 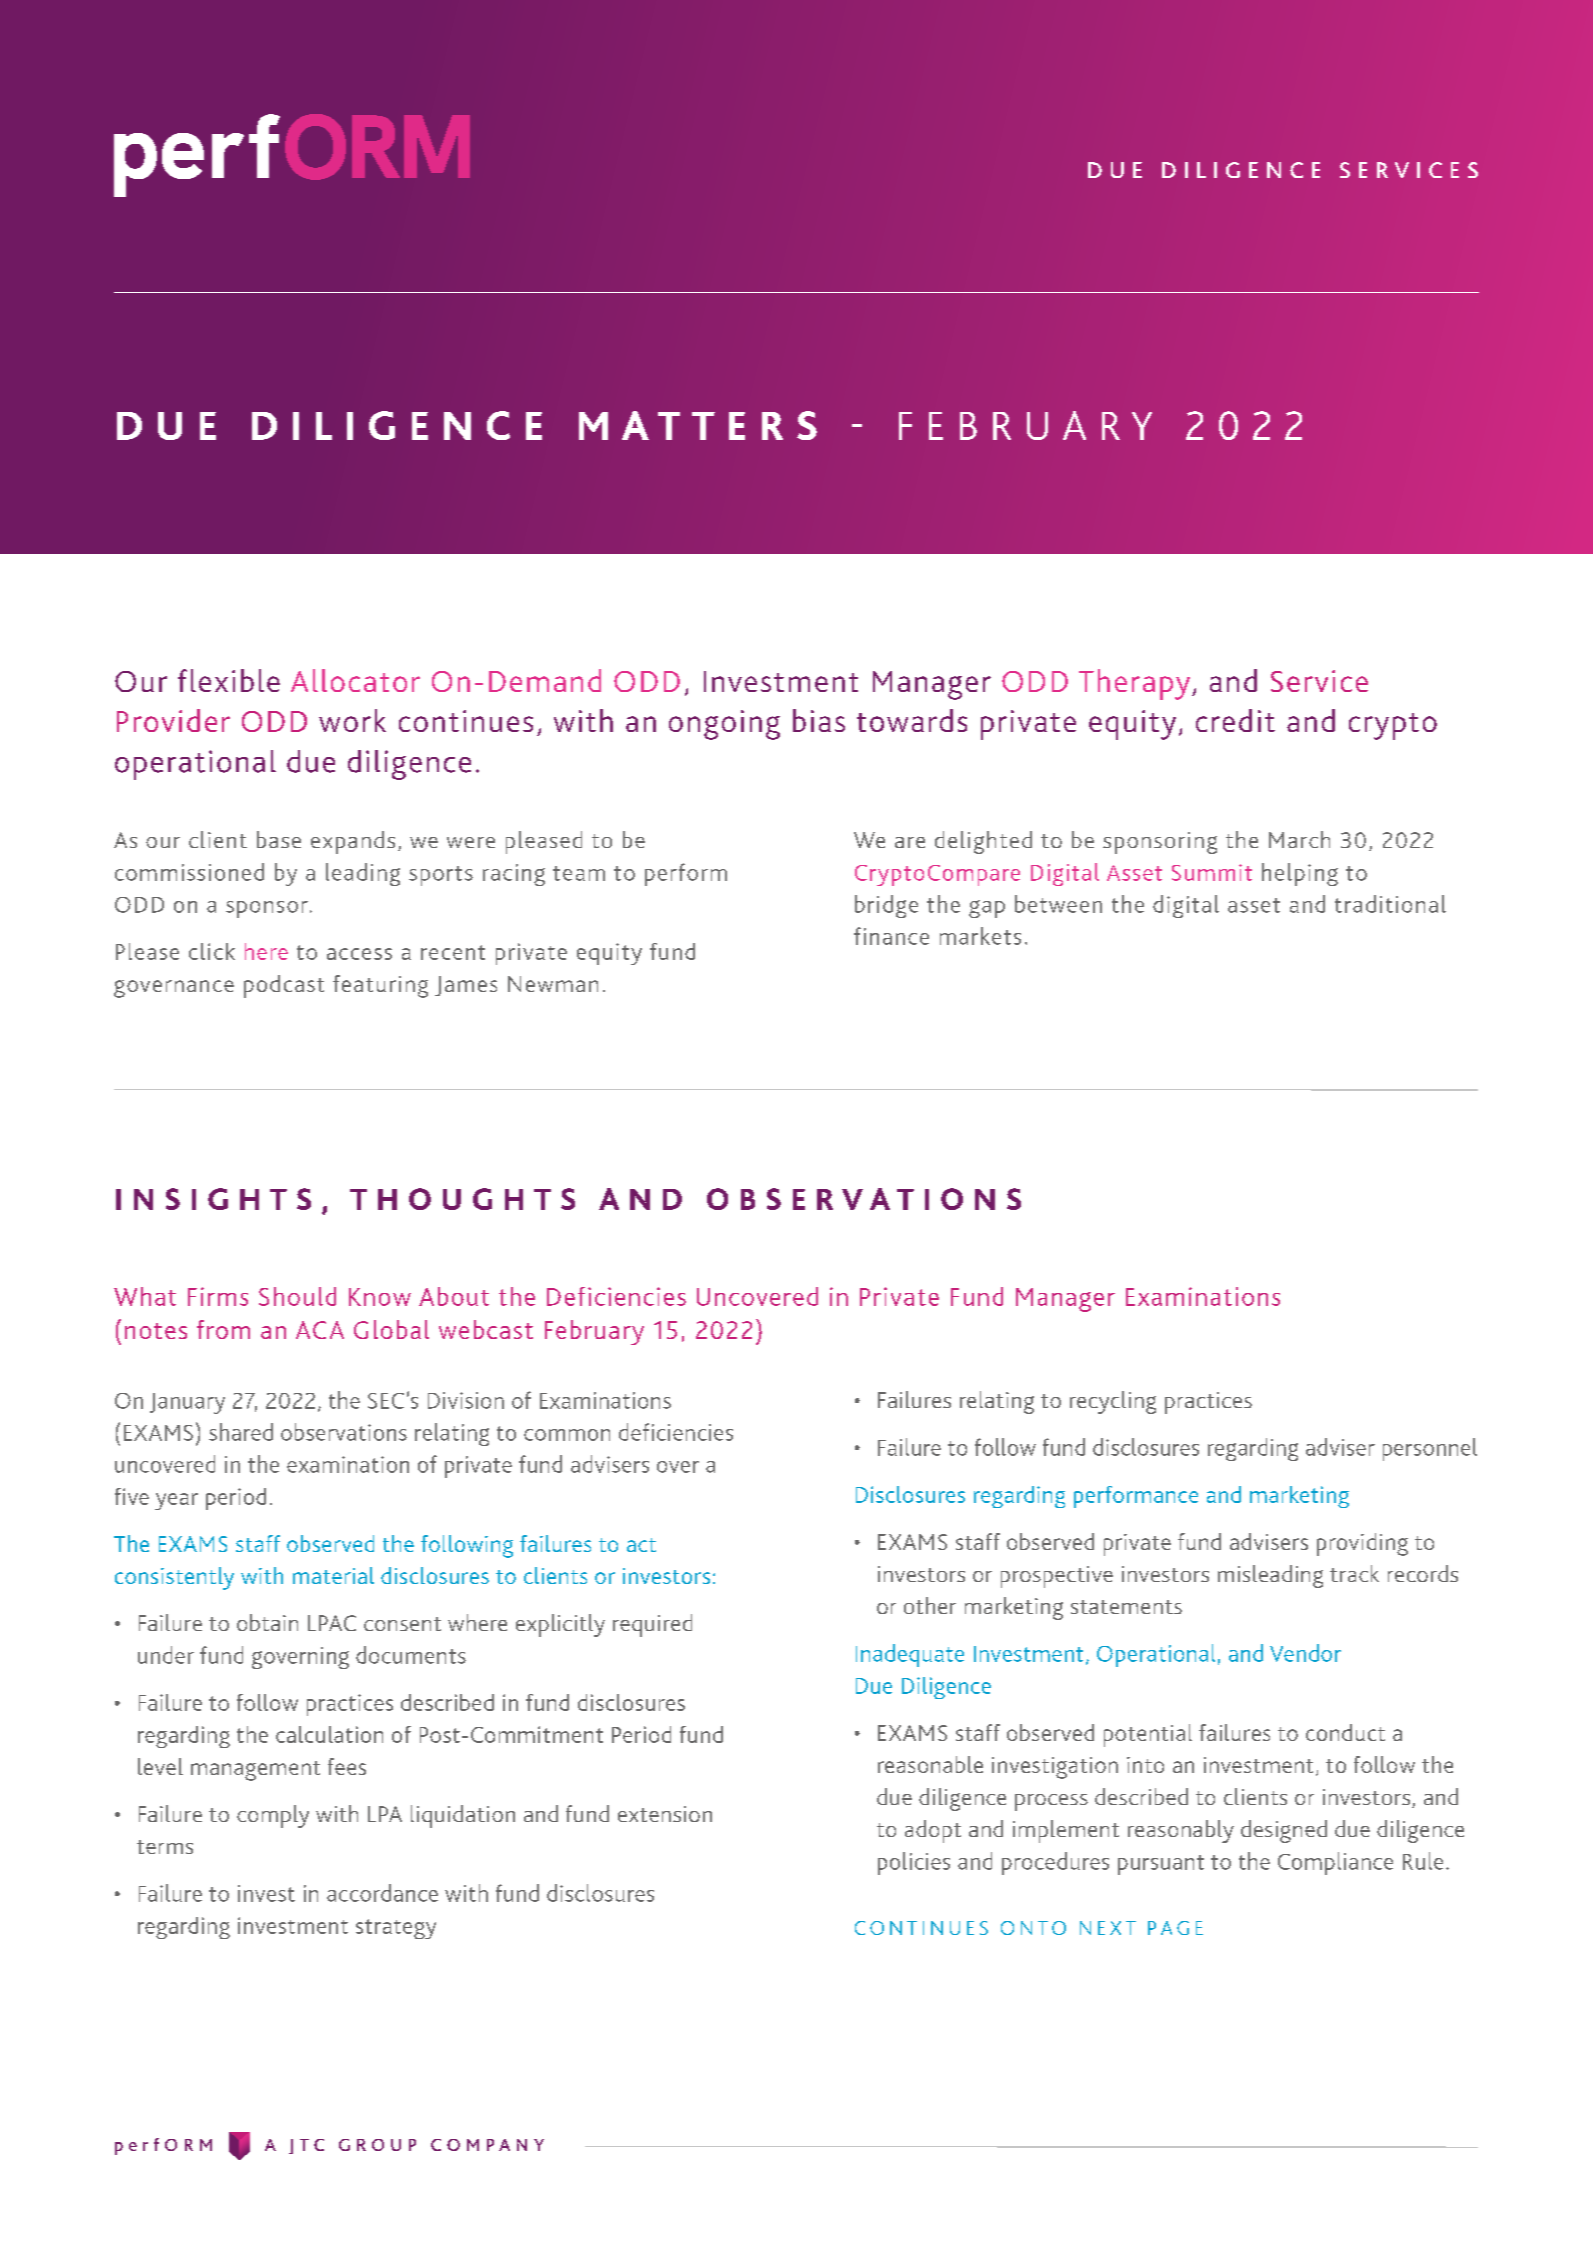 I want to click on finance, so click(x=891, y=936).
